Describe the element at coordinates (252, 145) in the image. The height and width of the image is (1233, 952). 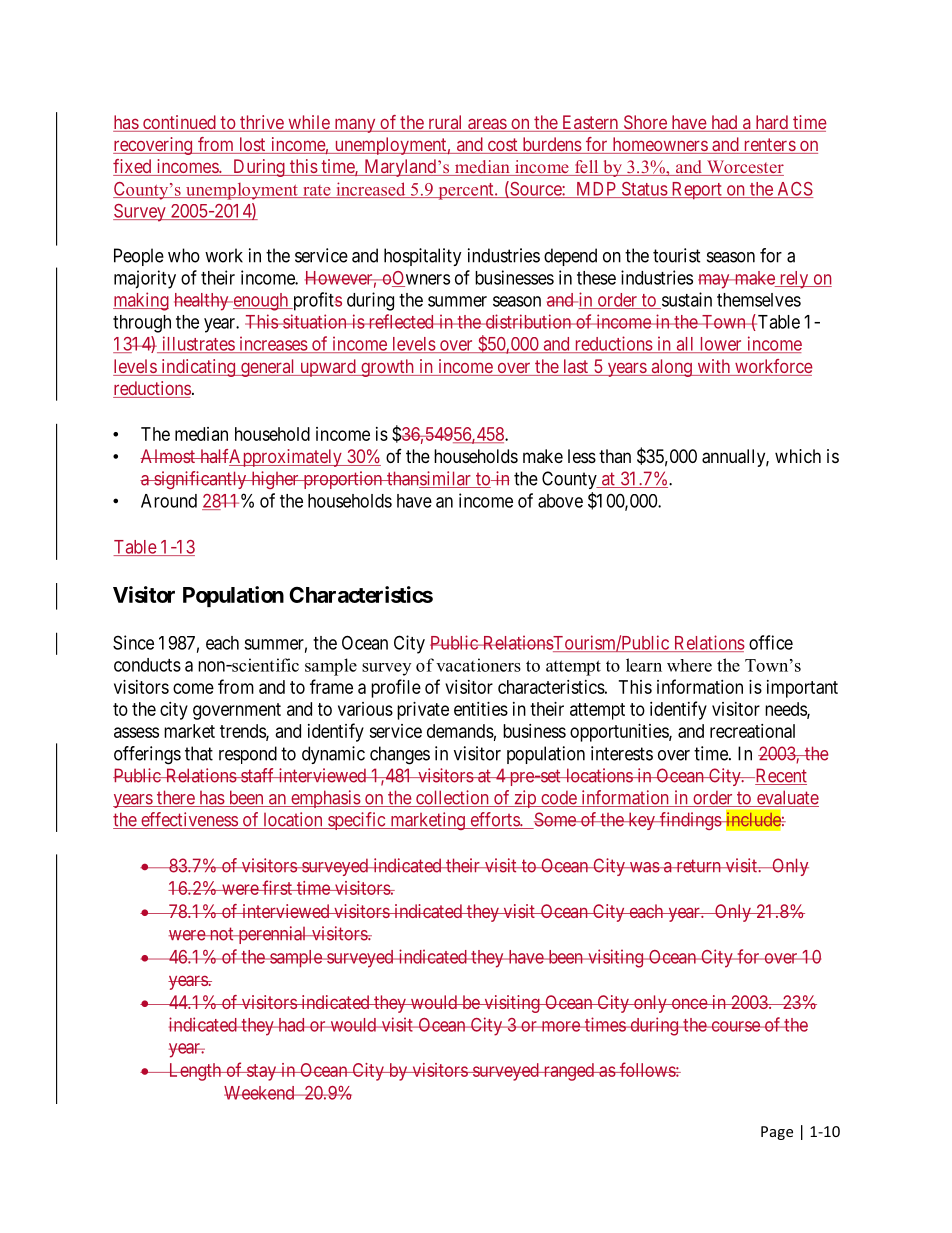
I see `lost` at that location.
